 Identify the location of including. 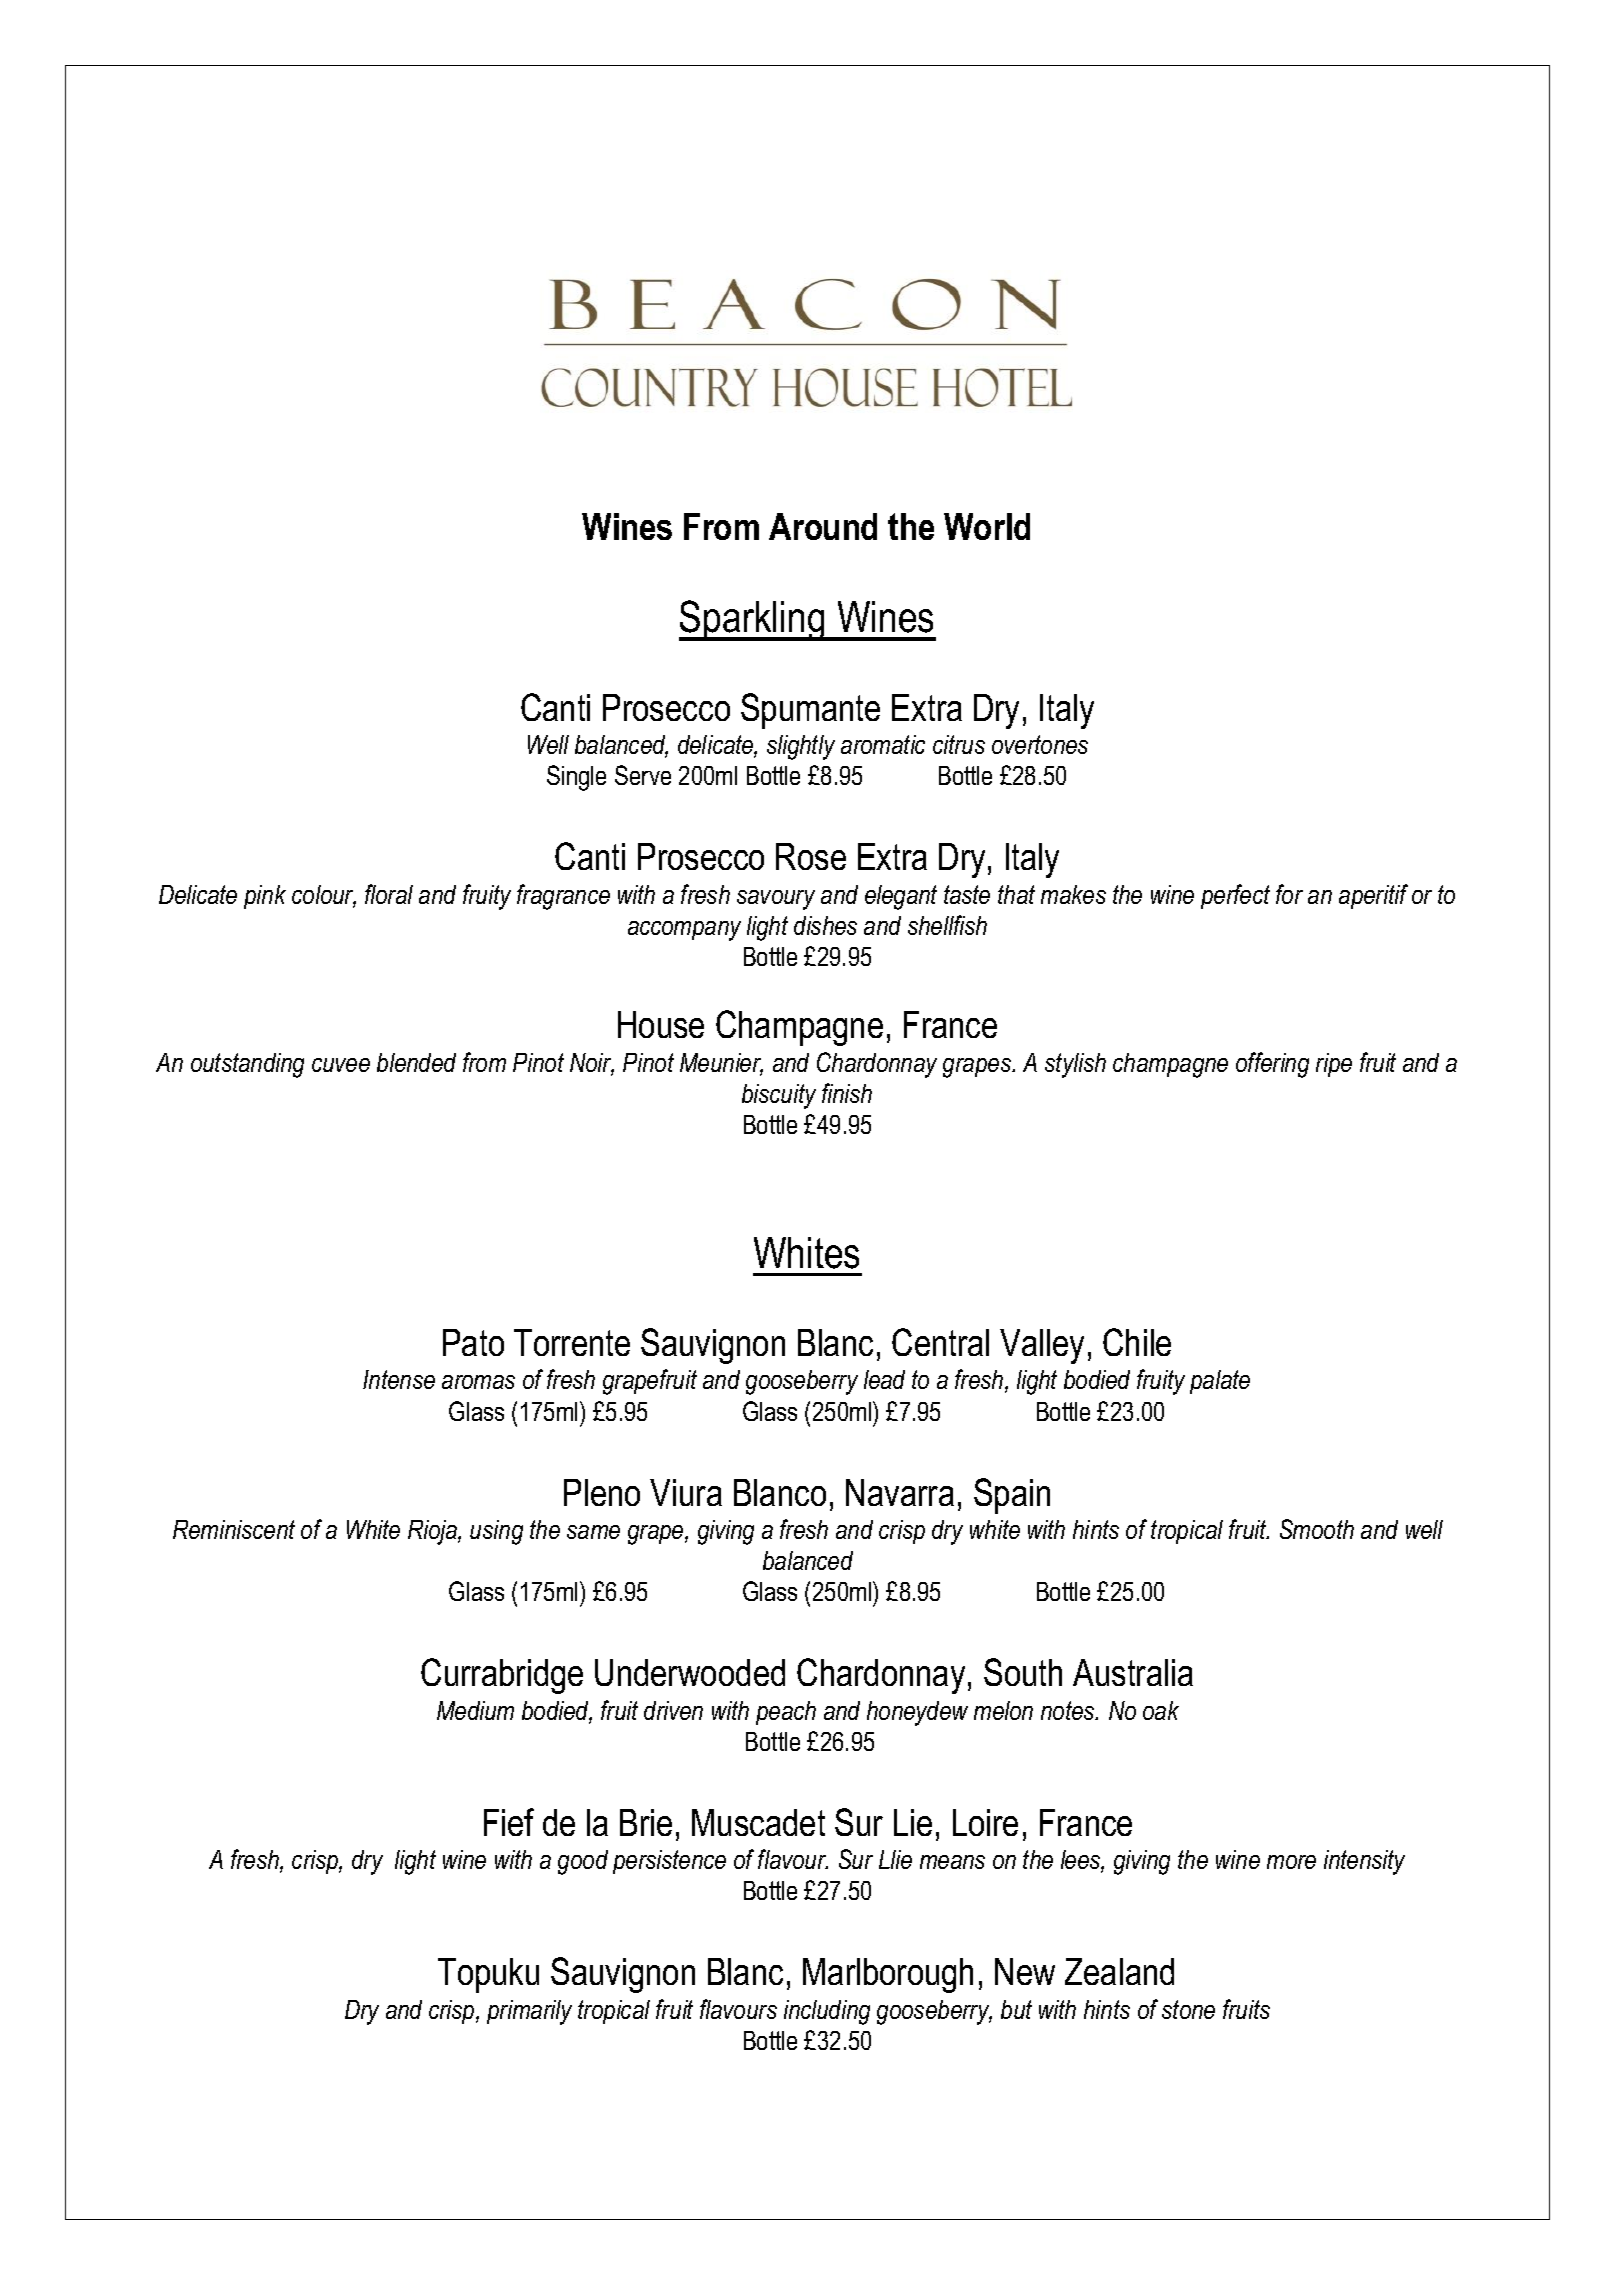
(827, 2012).
